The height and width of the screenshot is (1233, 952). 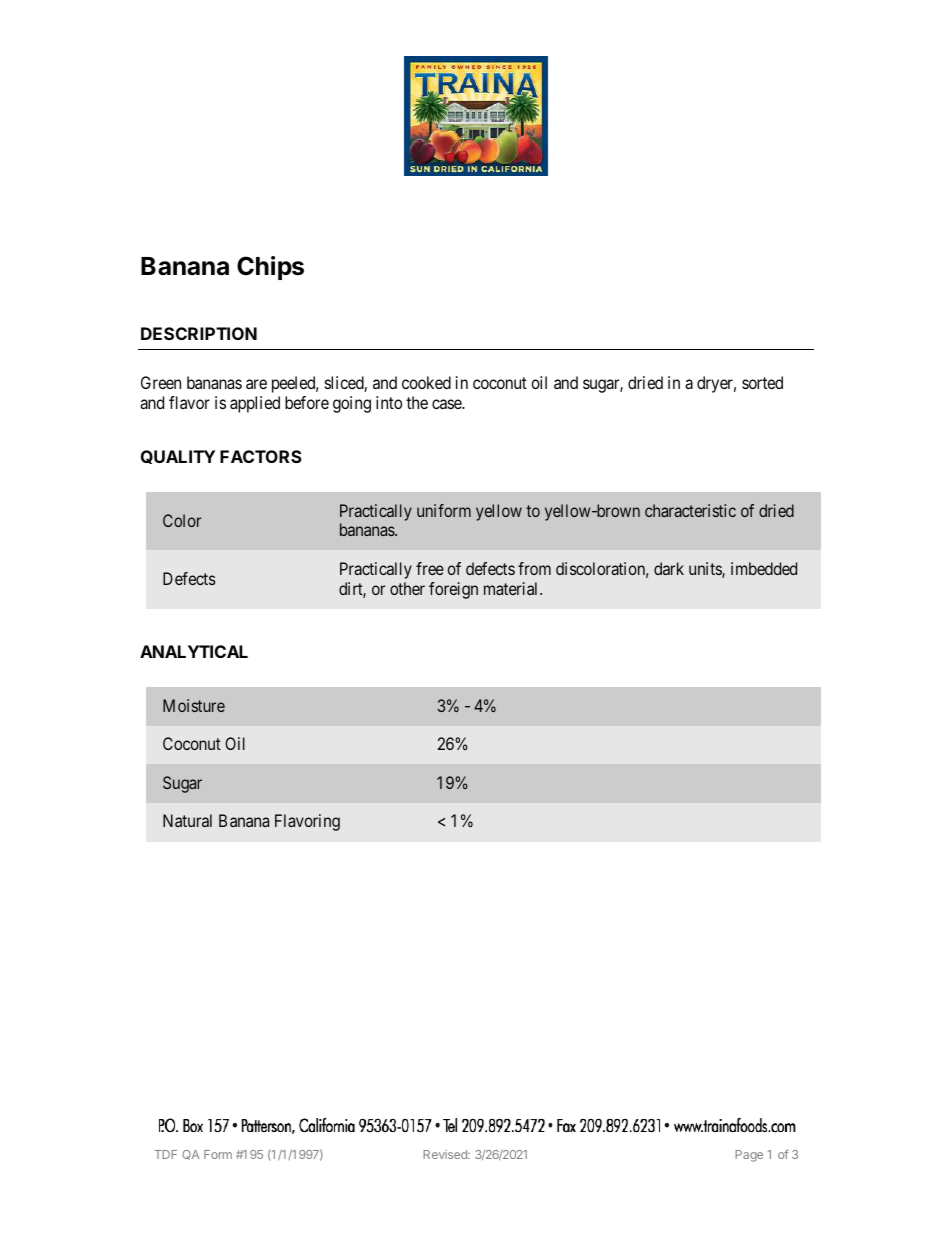 I want to click on Moisture, so click(x=194, y=705).
